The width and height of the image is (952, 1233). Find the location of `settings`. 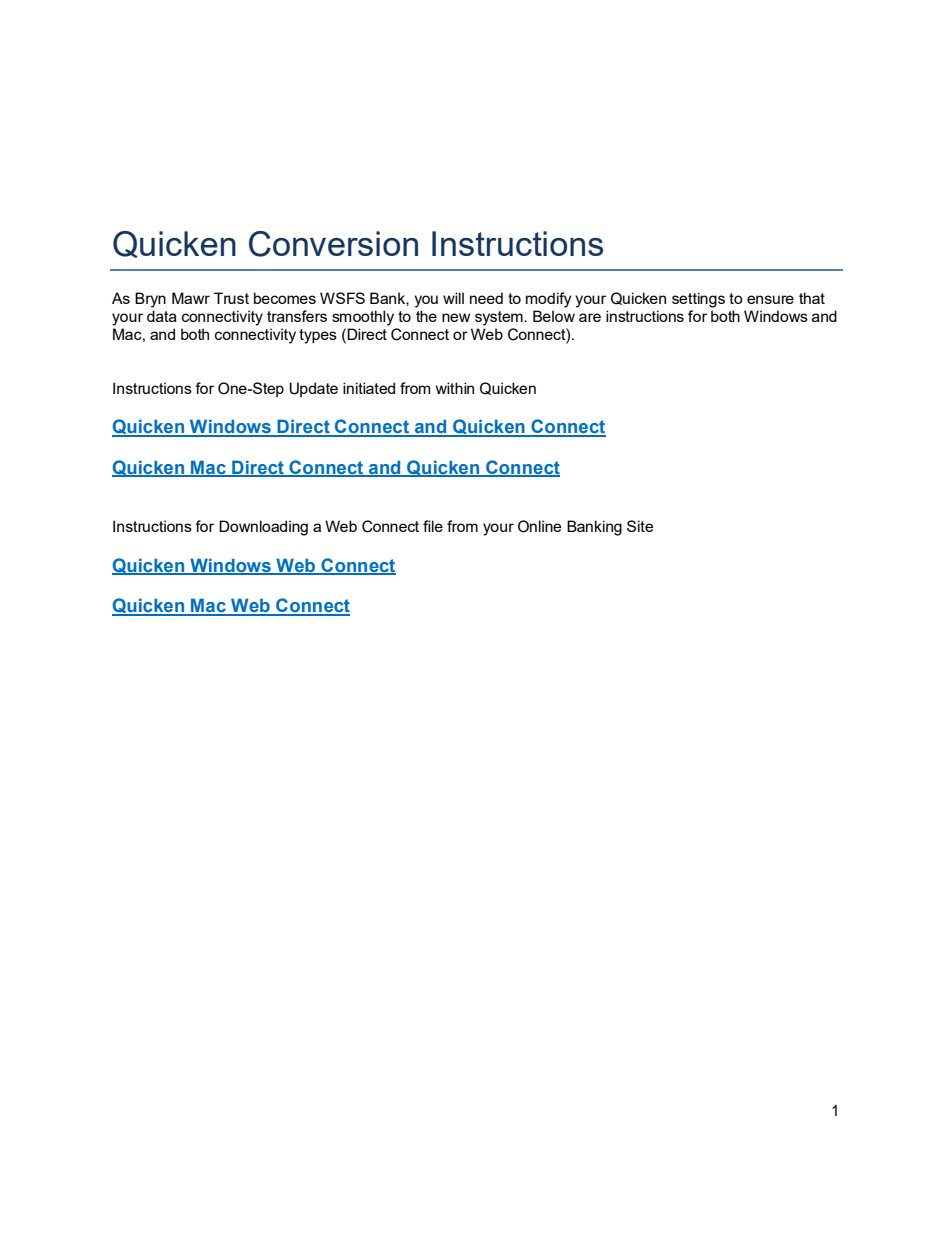

settings is located at coordinates (698, 300).
